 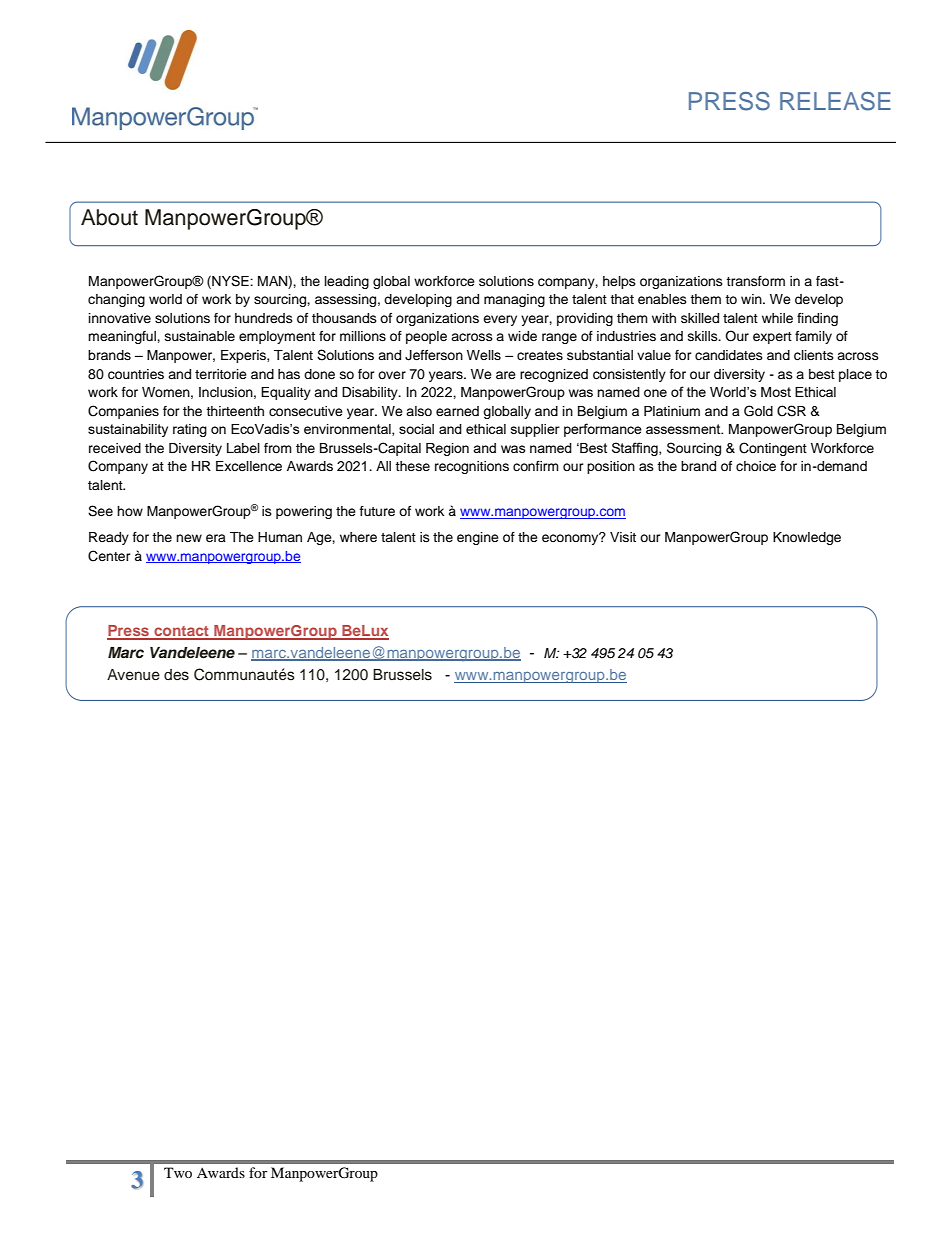 I want to click on About, so click(x=109, y=217).
